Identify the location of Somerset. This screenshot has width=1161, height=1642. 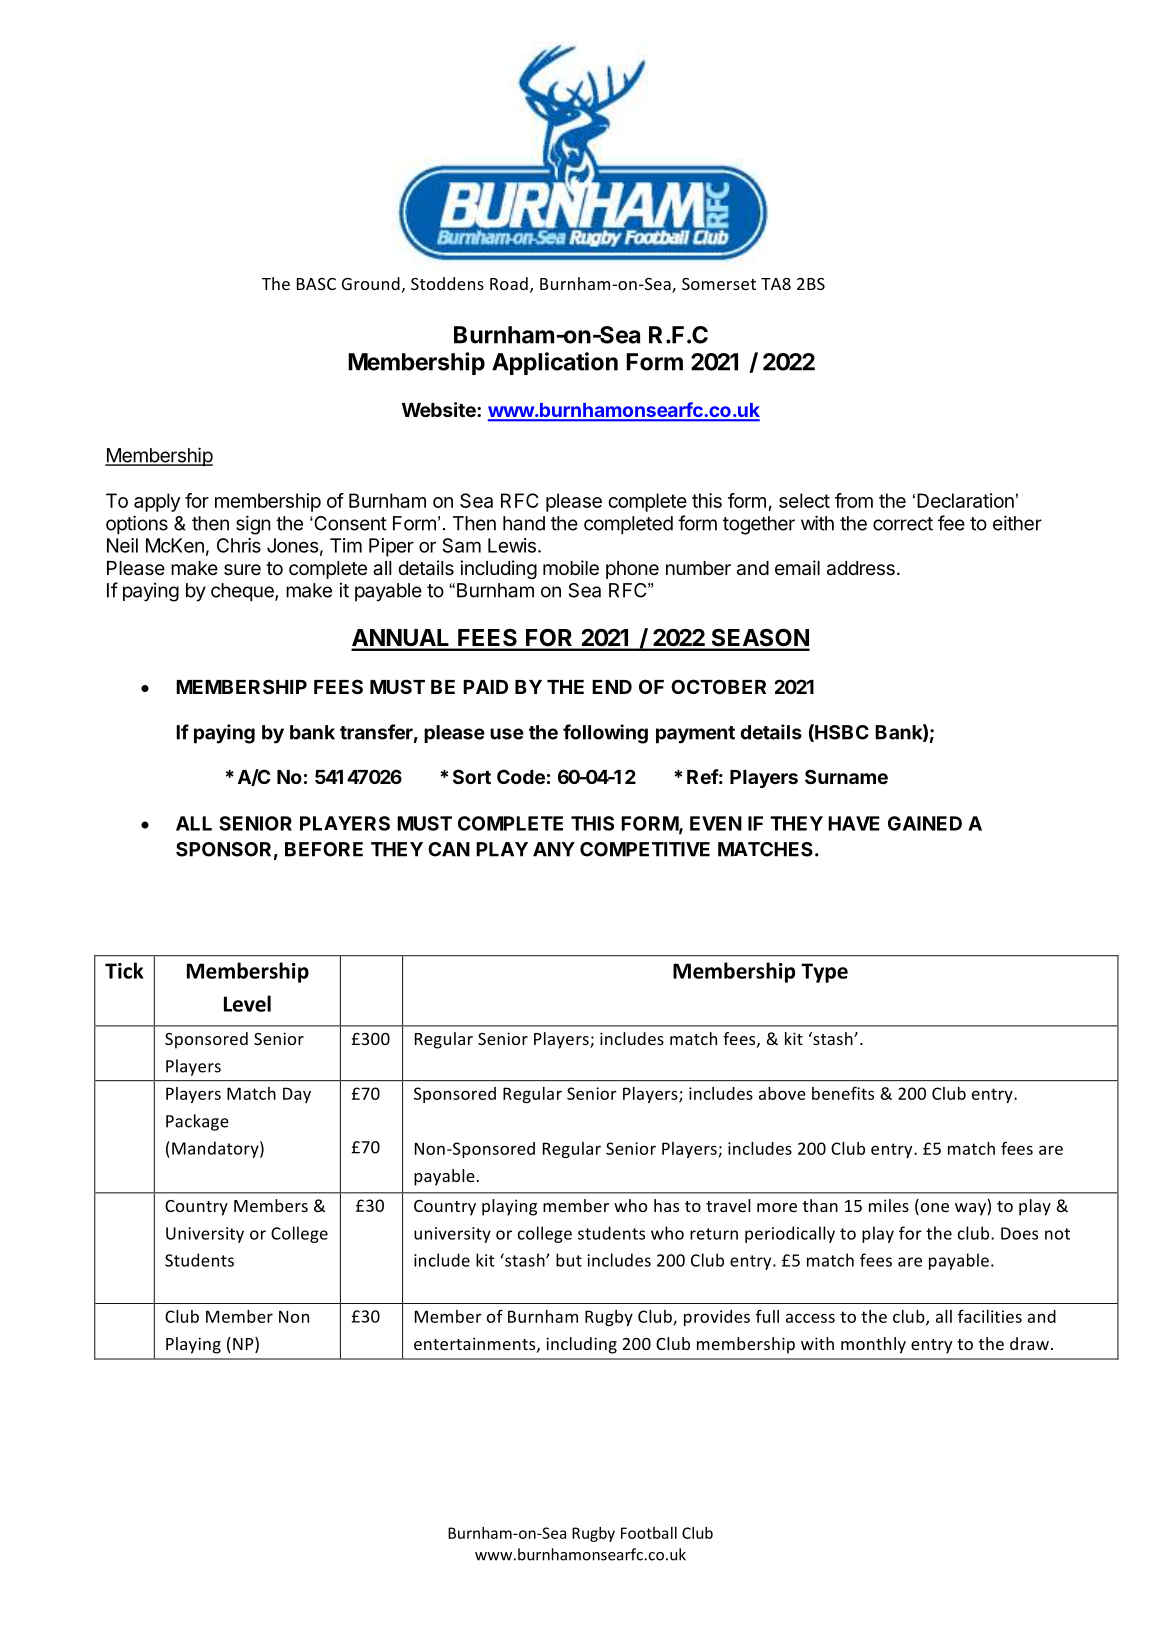
(719, 284).
